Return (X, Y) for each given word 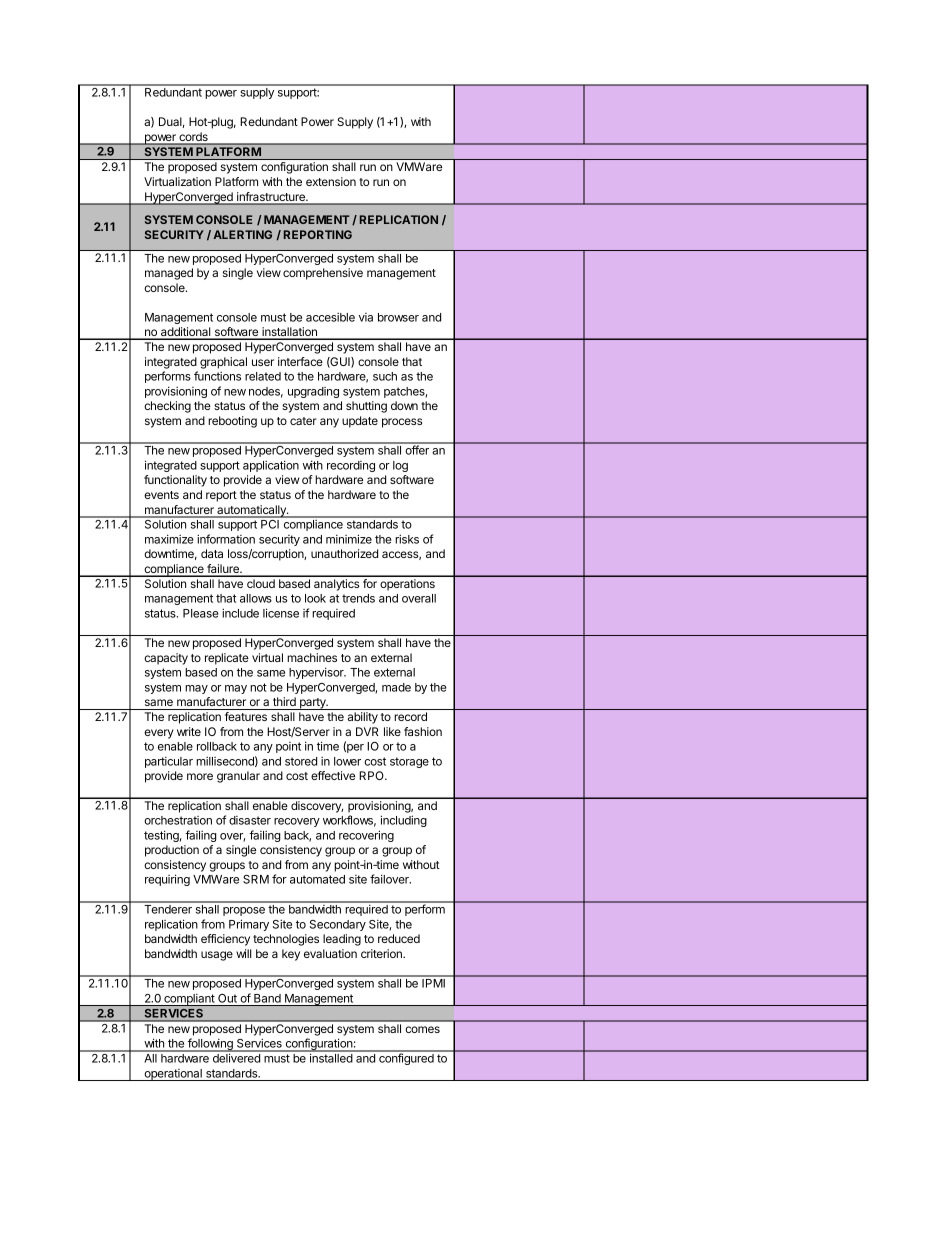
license (281, 613)
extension (331, 181)
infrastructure (271, 198)
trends (358, 598)
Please (201, 613)
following (210, 1045)
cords (193, 138)
